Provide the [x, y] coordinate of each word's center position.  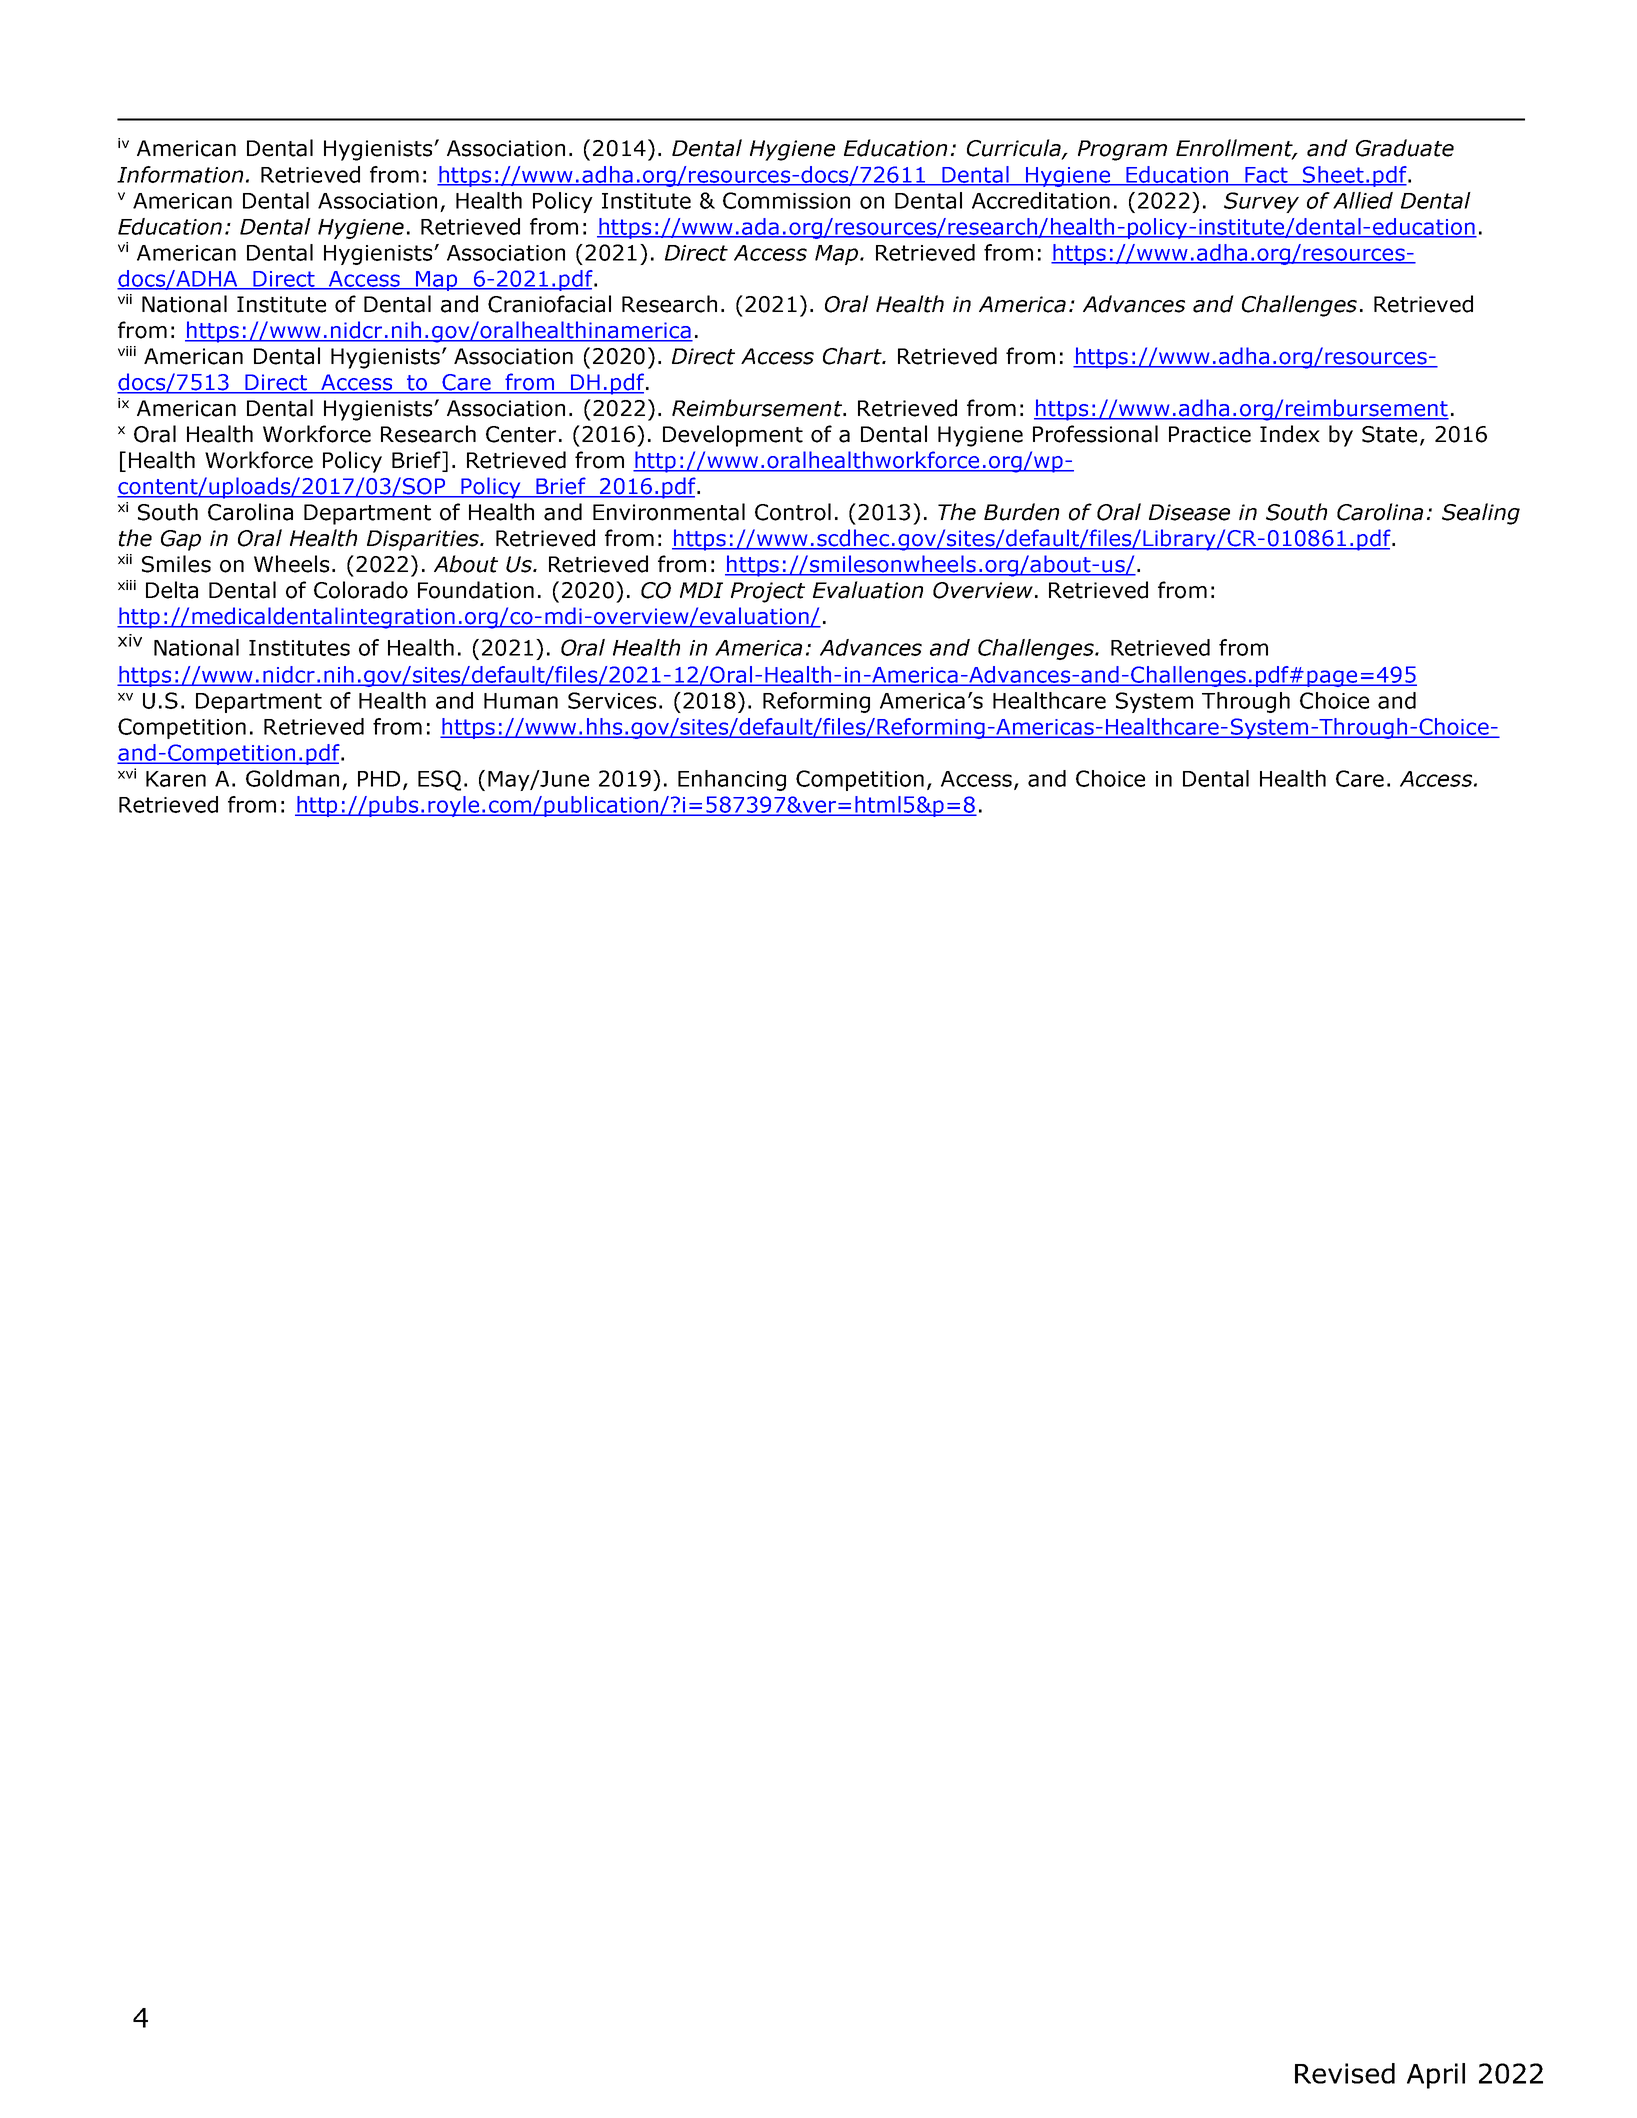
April [1436, 2076]
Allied [1363, 200]
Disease [1189, 512]
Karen [176, 779]
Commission [786, 200]
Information [180, 174]
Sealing [1481, 514]
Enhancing [732, 780]
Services [612, 700]
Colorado [361, 590]
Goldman [292, 778]
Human [521, 701]
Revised [1345, 2073]
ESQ [439, 780]
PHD [379, 779]
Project [768, 592]
